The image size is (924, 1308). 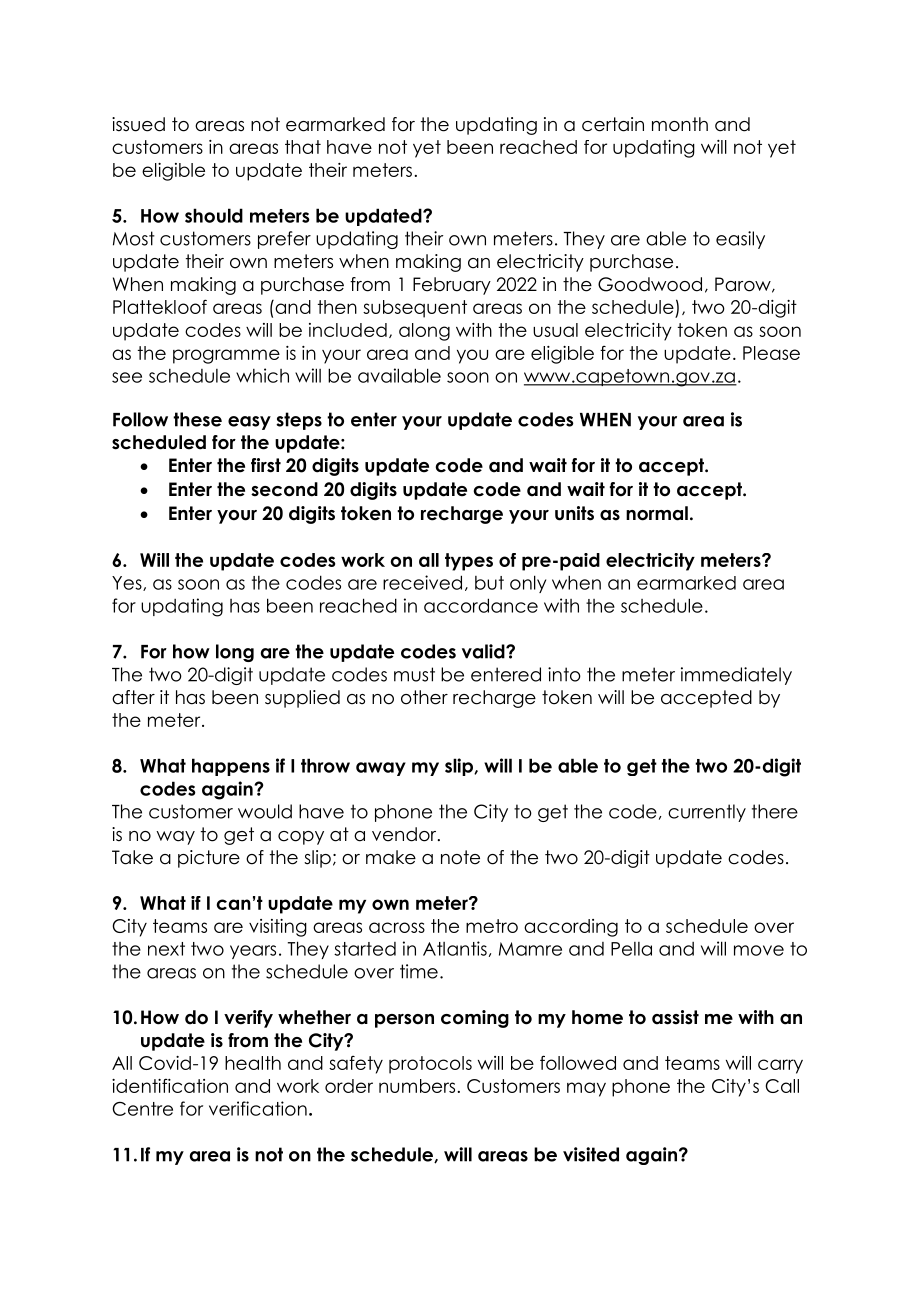 I want to click on should, so click(x=214, y=215).
